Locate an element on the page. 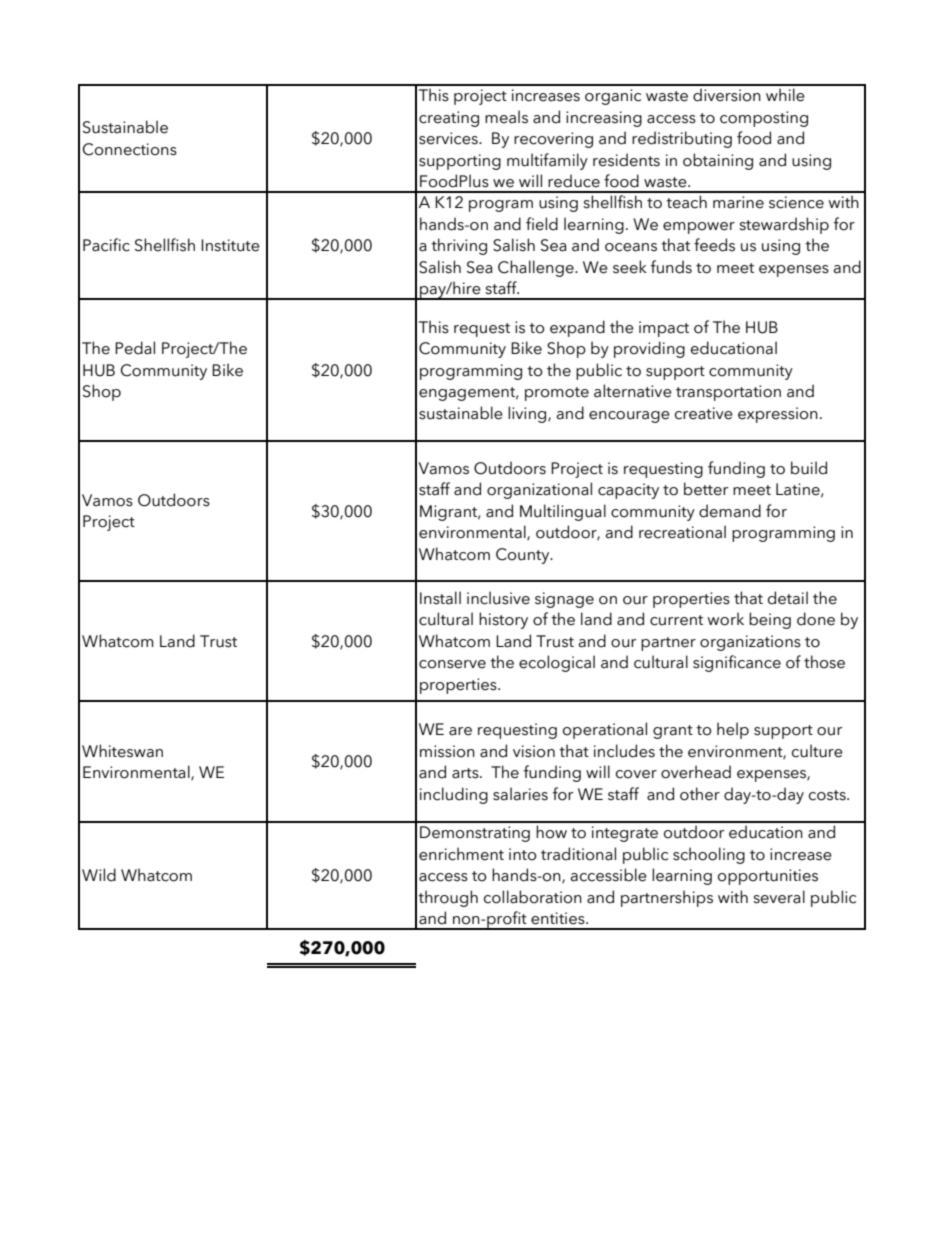 This document has height=1233, width=952. are is located at coordinates (460, 731).
